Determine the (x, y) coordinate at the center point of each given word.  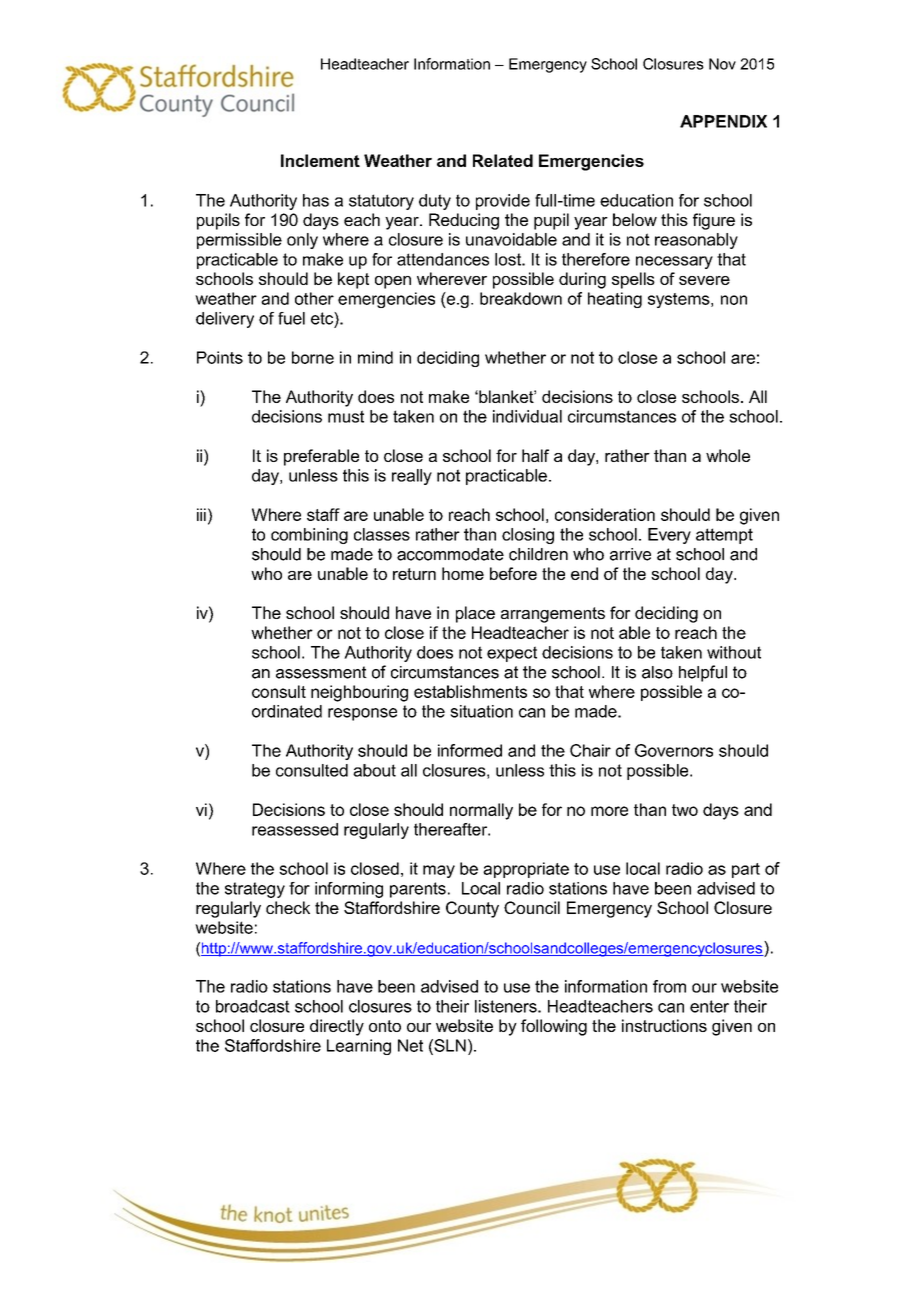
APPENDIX (723, 121)
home (463, 573)
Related (503, 160)
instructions (664, 1025)
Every (669, 536)
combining (309, 536)
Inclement (320, 160)
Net (410, 1045)
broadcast (253, 1006)
